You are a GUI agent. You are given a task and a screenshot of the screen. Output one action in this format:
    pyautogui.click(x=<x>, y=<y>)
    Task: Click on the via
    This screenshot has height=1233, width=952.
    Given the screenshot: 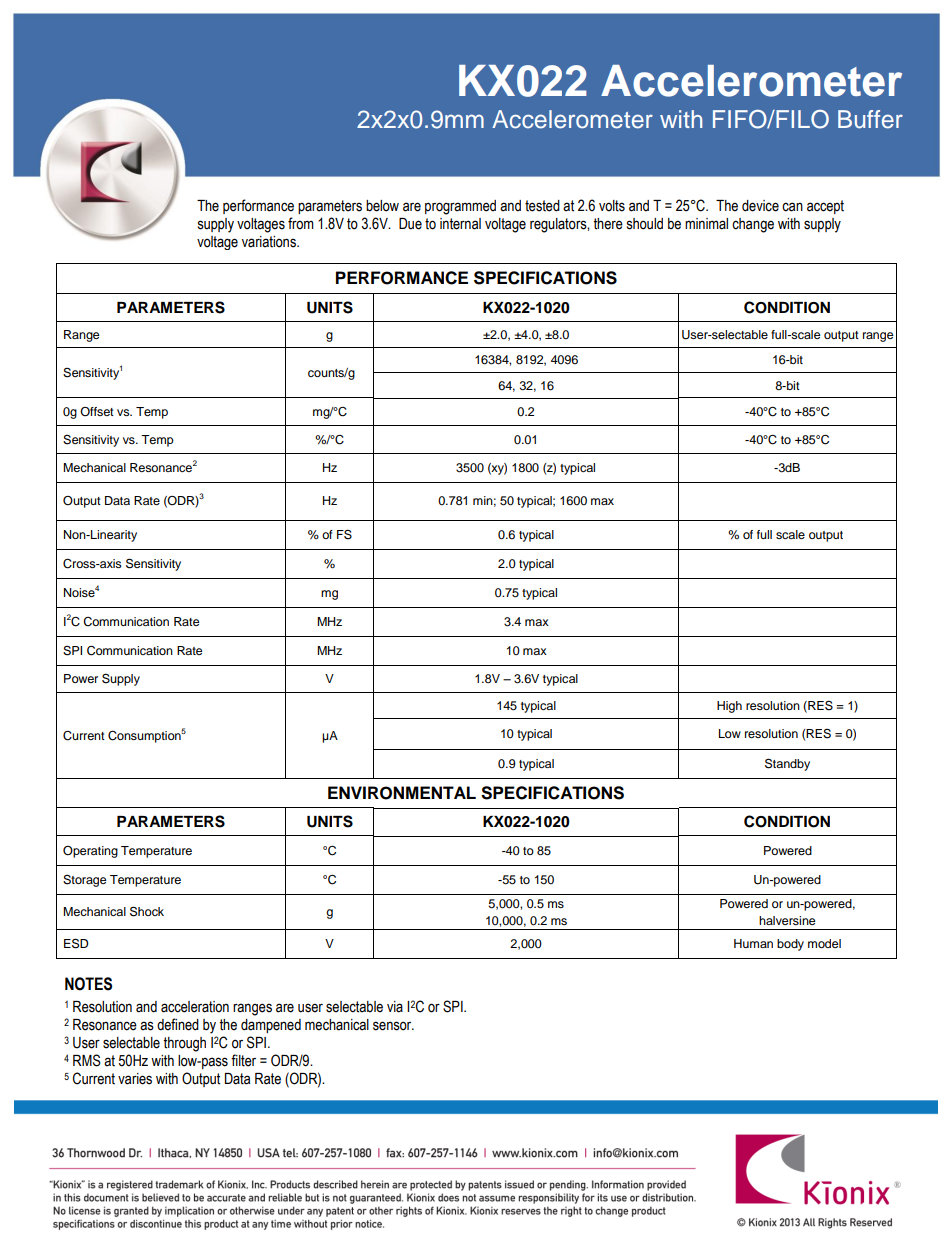 What is the action you would take?
    pyautogui.click(x=395, y=1007)
